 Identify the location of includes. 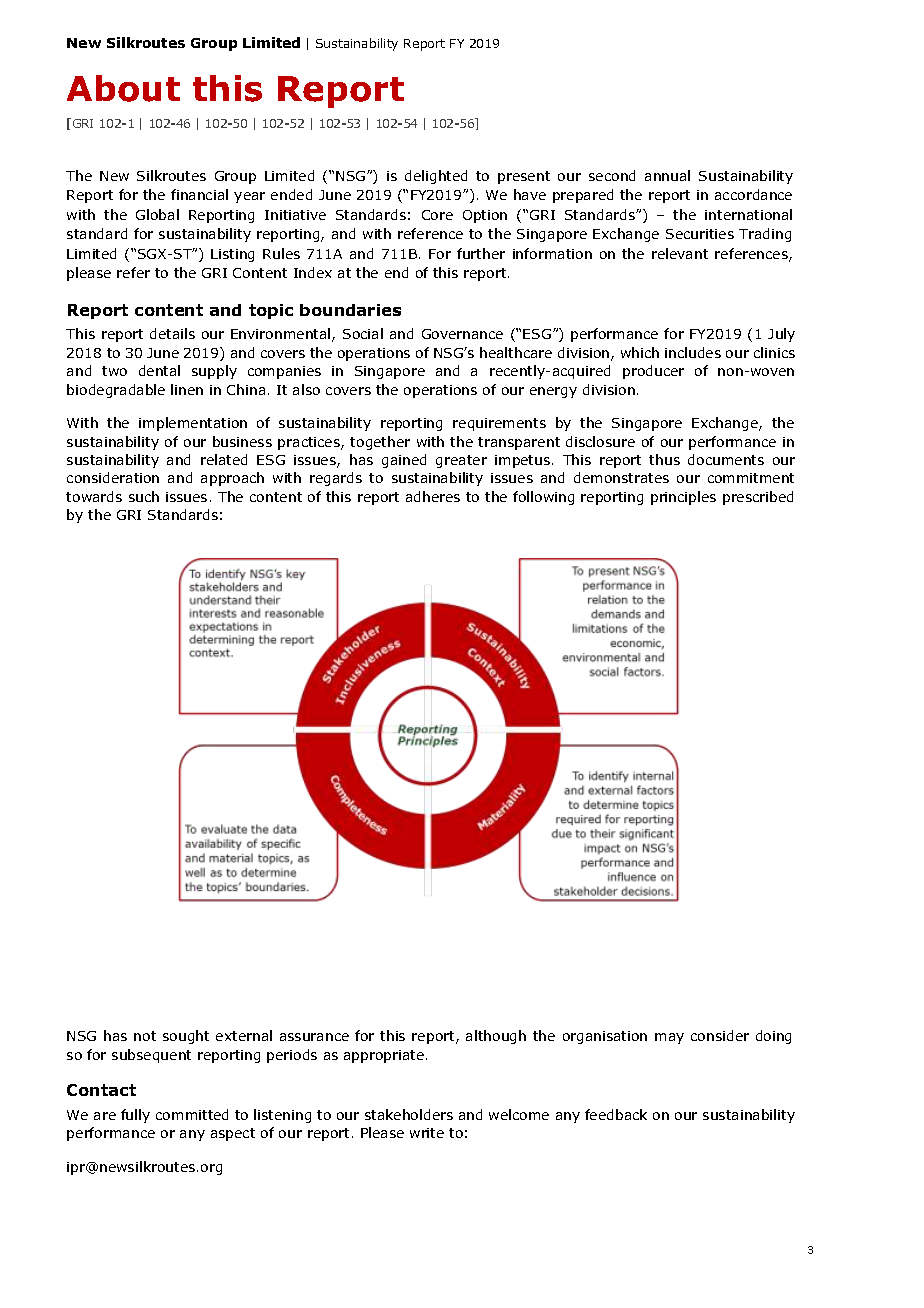
(693, 352).
